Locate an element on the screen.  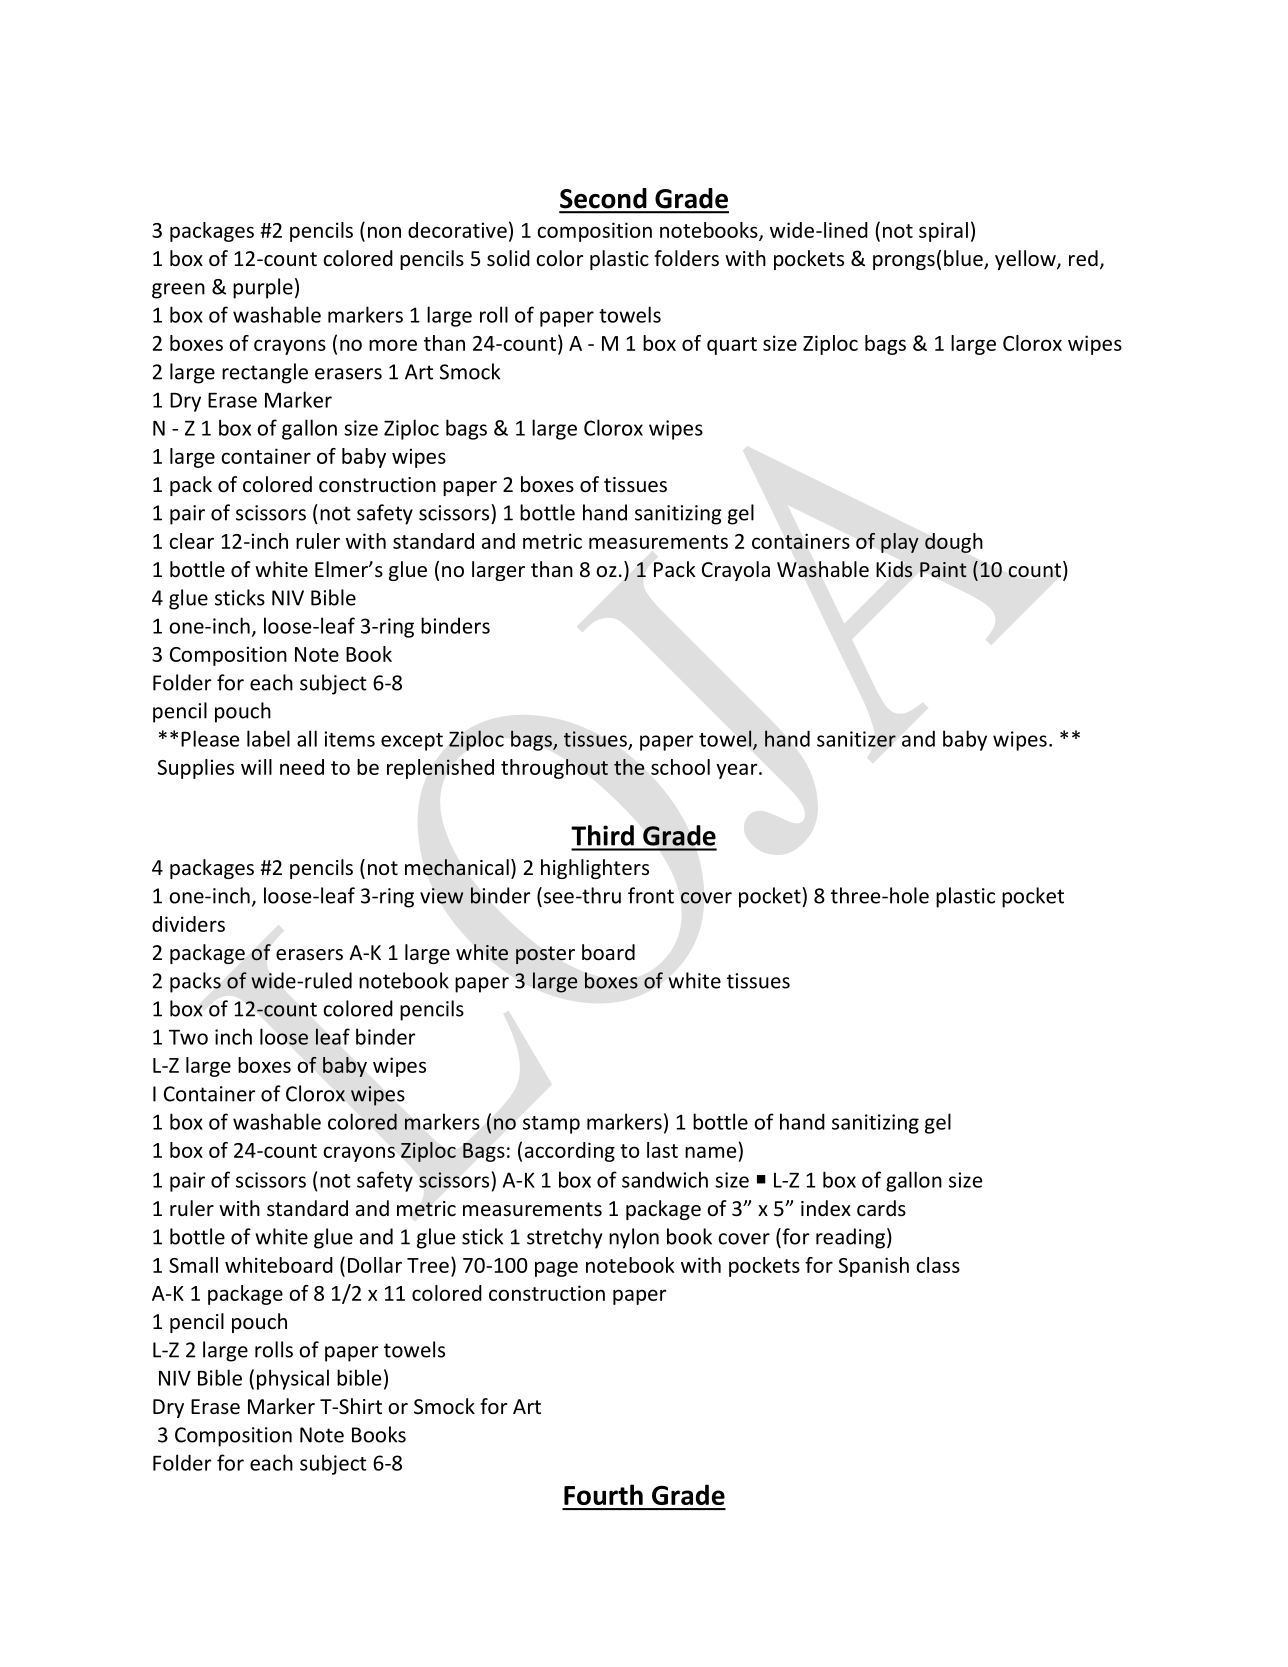
stamp is located at coordinates (551, 1125).
